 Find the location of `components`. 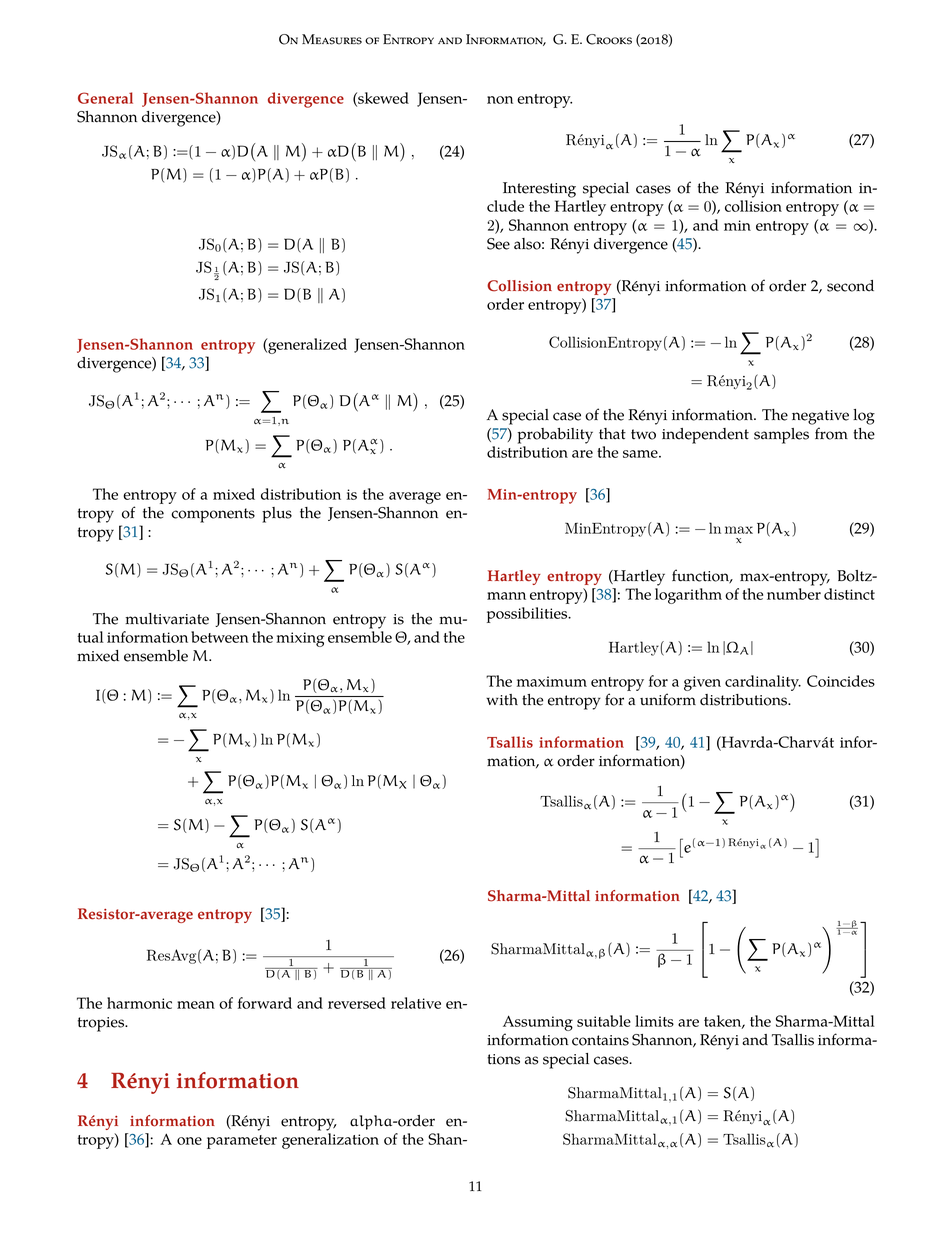

components is located at coordinates (213, 515).
